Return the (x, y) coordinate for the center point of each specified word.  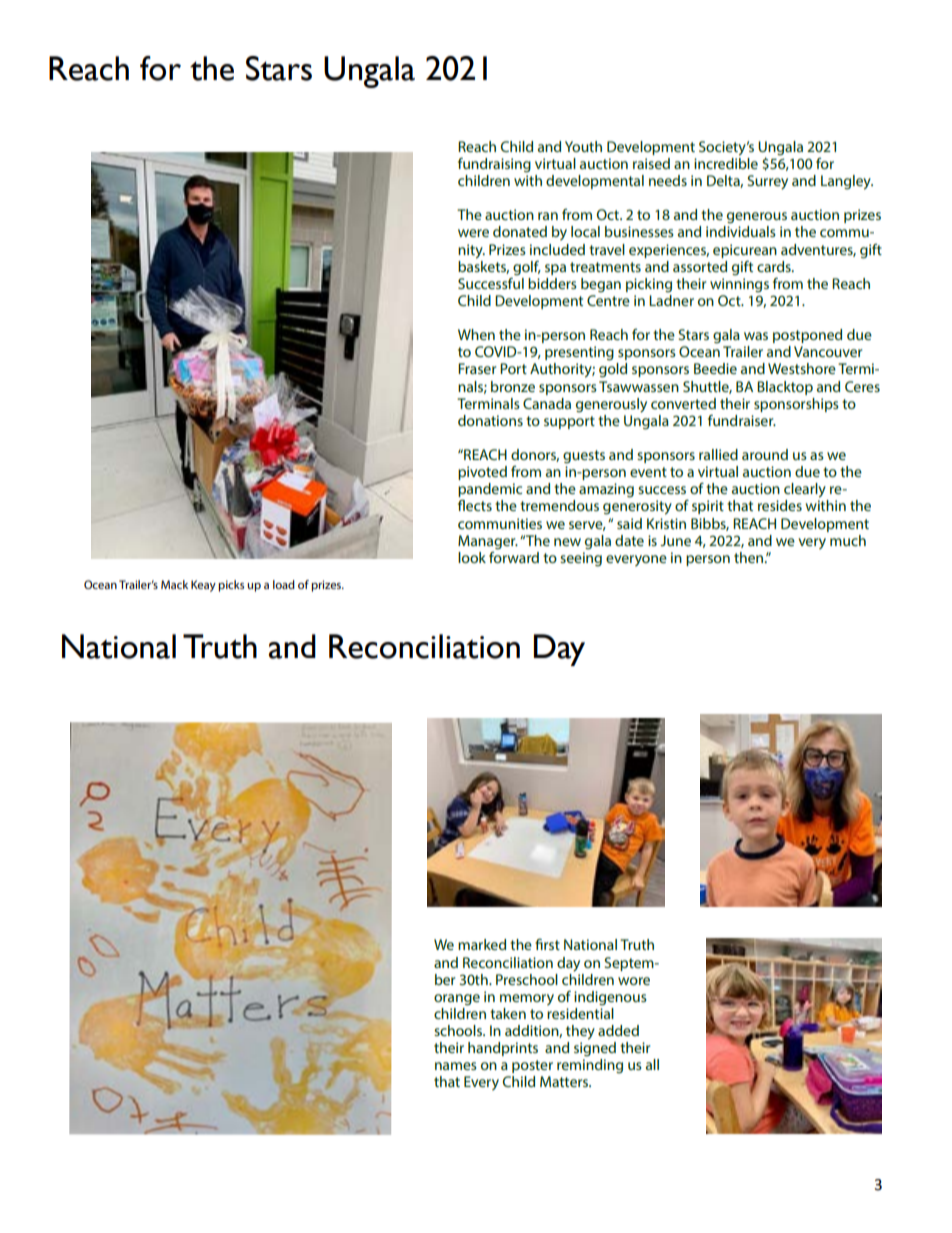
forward (514, 556)
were (473, 233)
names (456, 1066)
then (750, 557)
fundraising (494, 165)
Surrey (767, 182)
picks (231, 586)
